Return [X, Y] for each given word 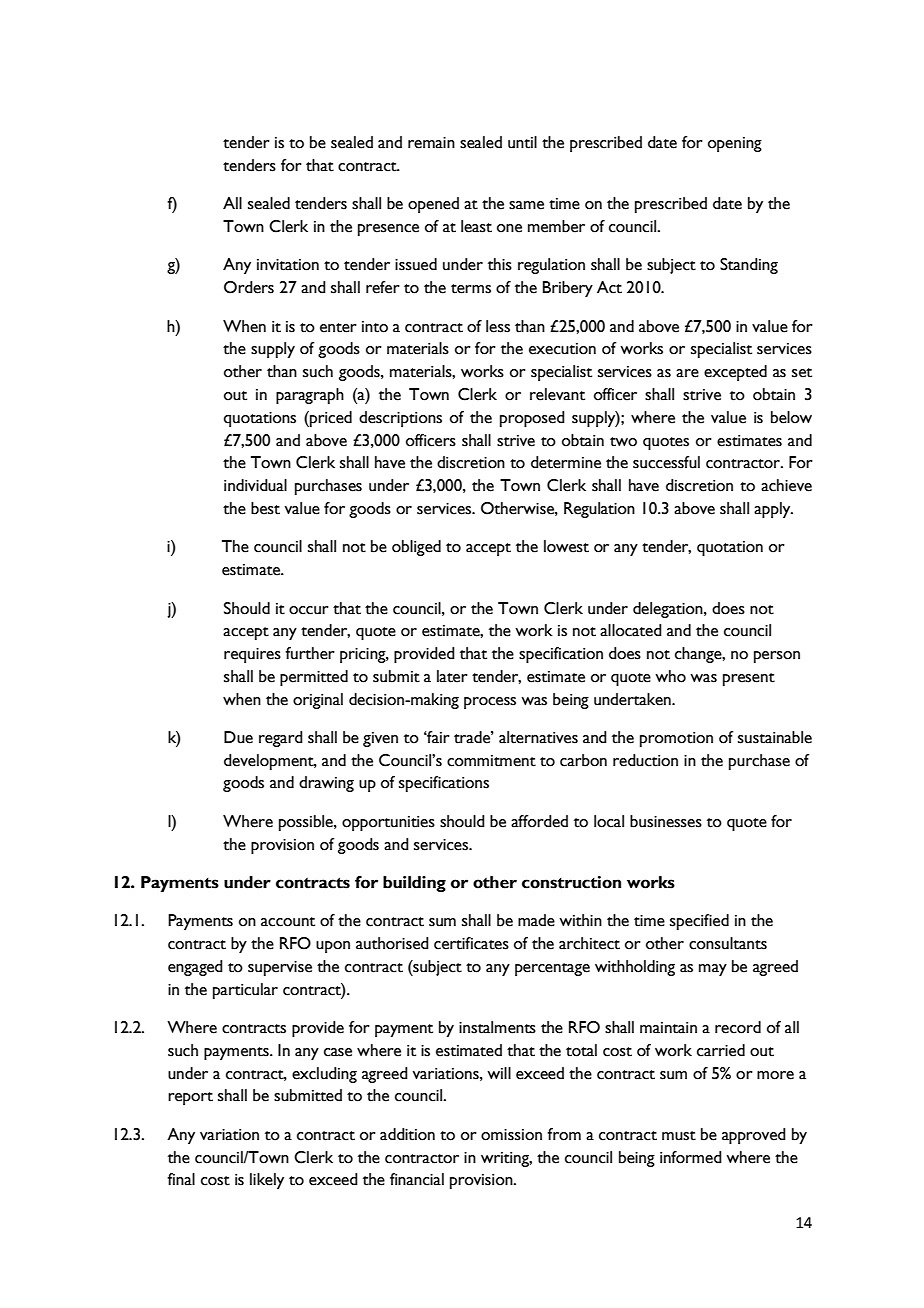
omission [511, 1135]
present [749, 679]
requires [252, 655]
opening [735, 144]
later [452, 676]
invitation [288, 265]
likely [267, 1181]
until [522, 142]
